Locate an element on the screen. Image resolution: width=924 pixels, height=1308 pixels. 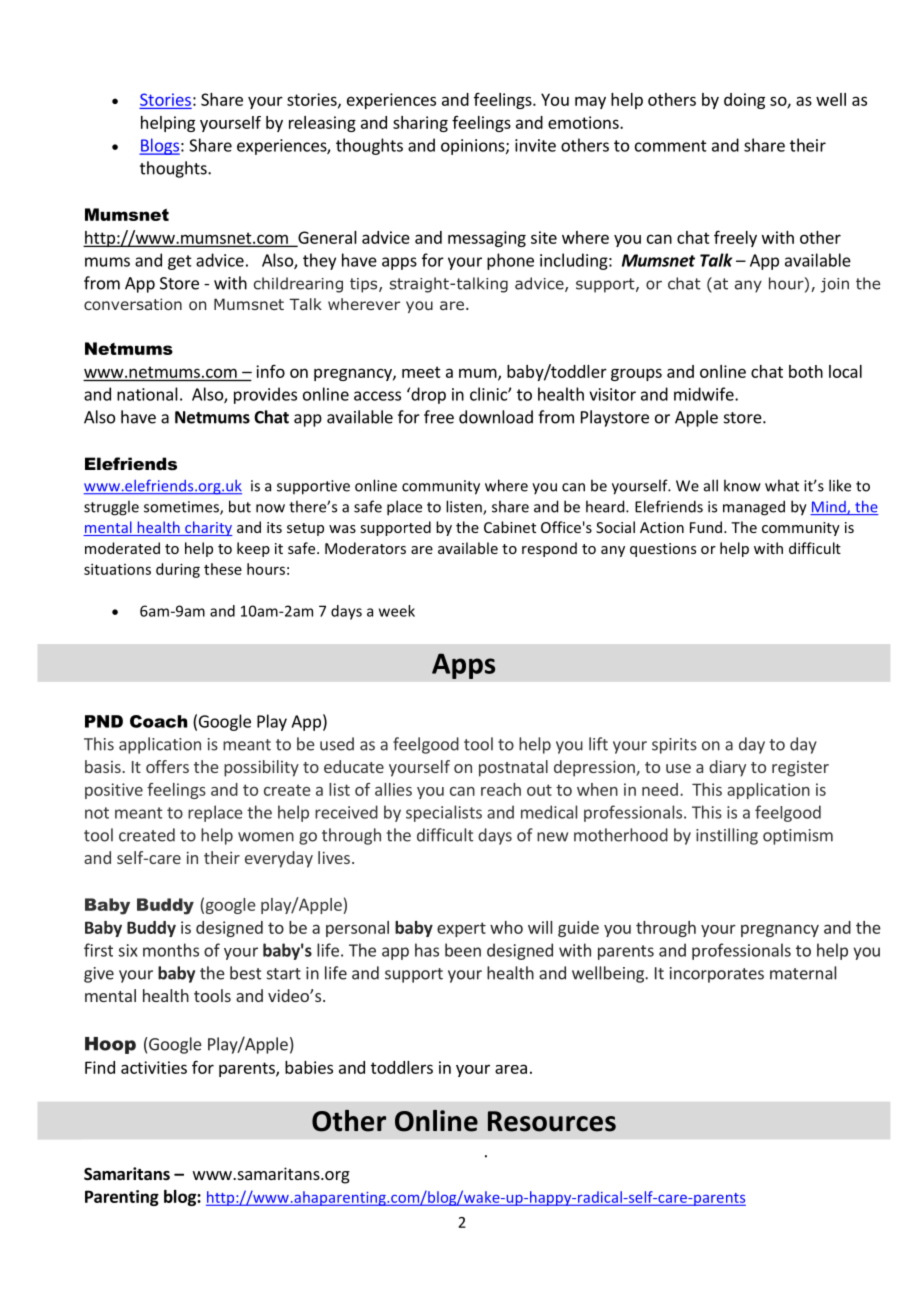
expert is located at coordinates (461, 929).
